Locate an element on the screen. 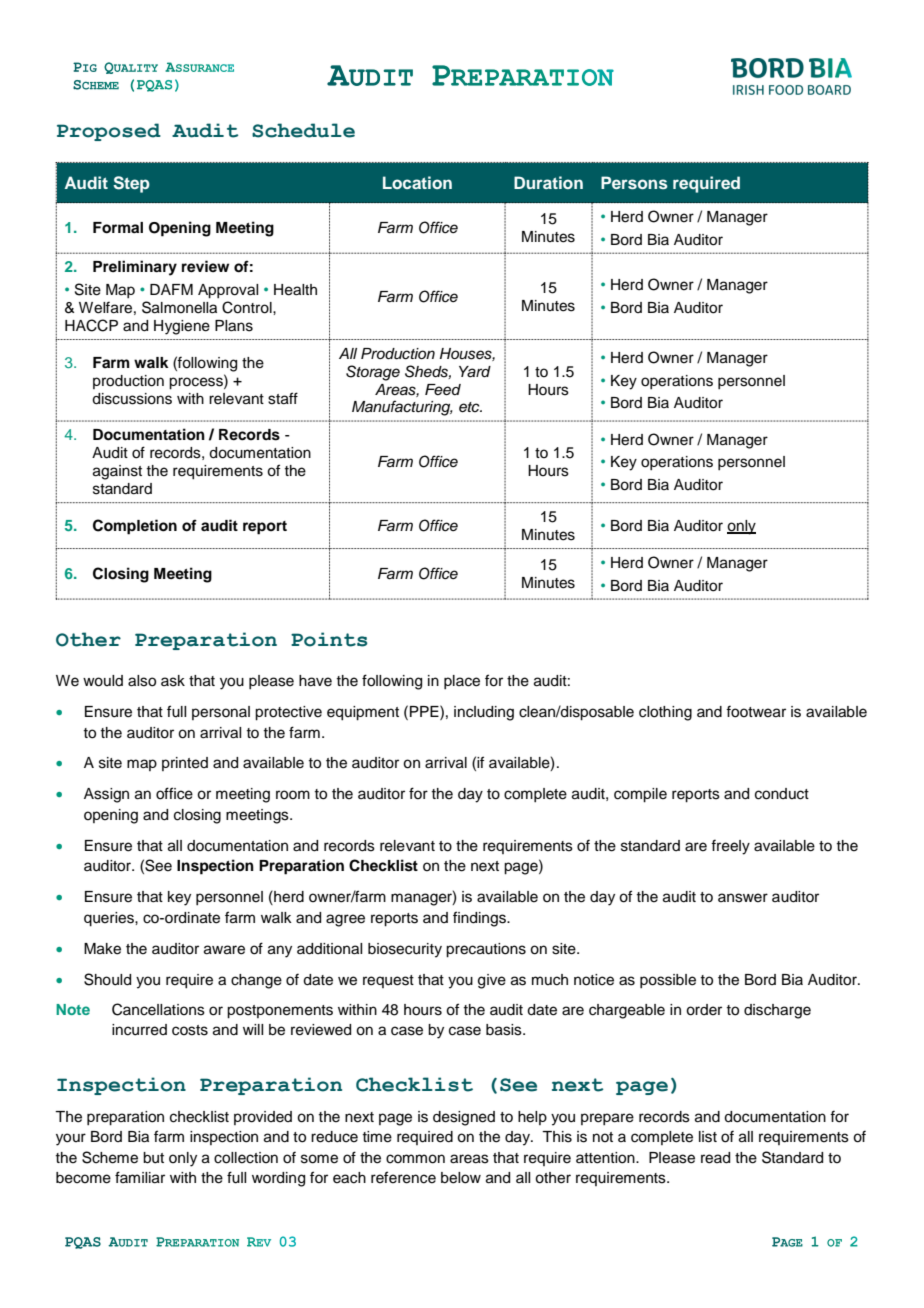  against is located at coordinates (117, 472).
